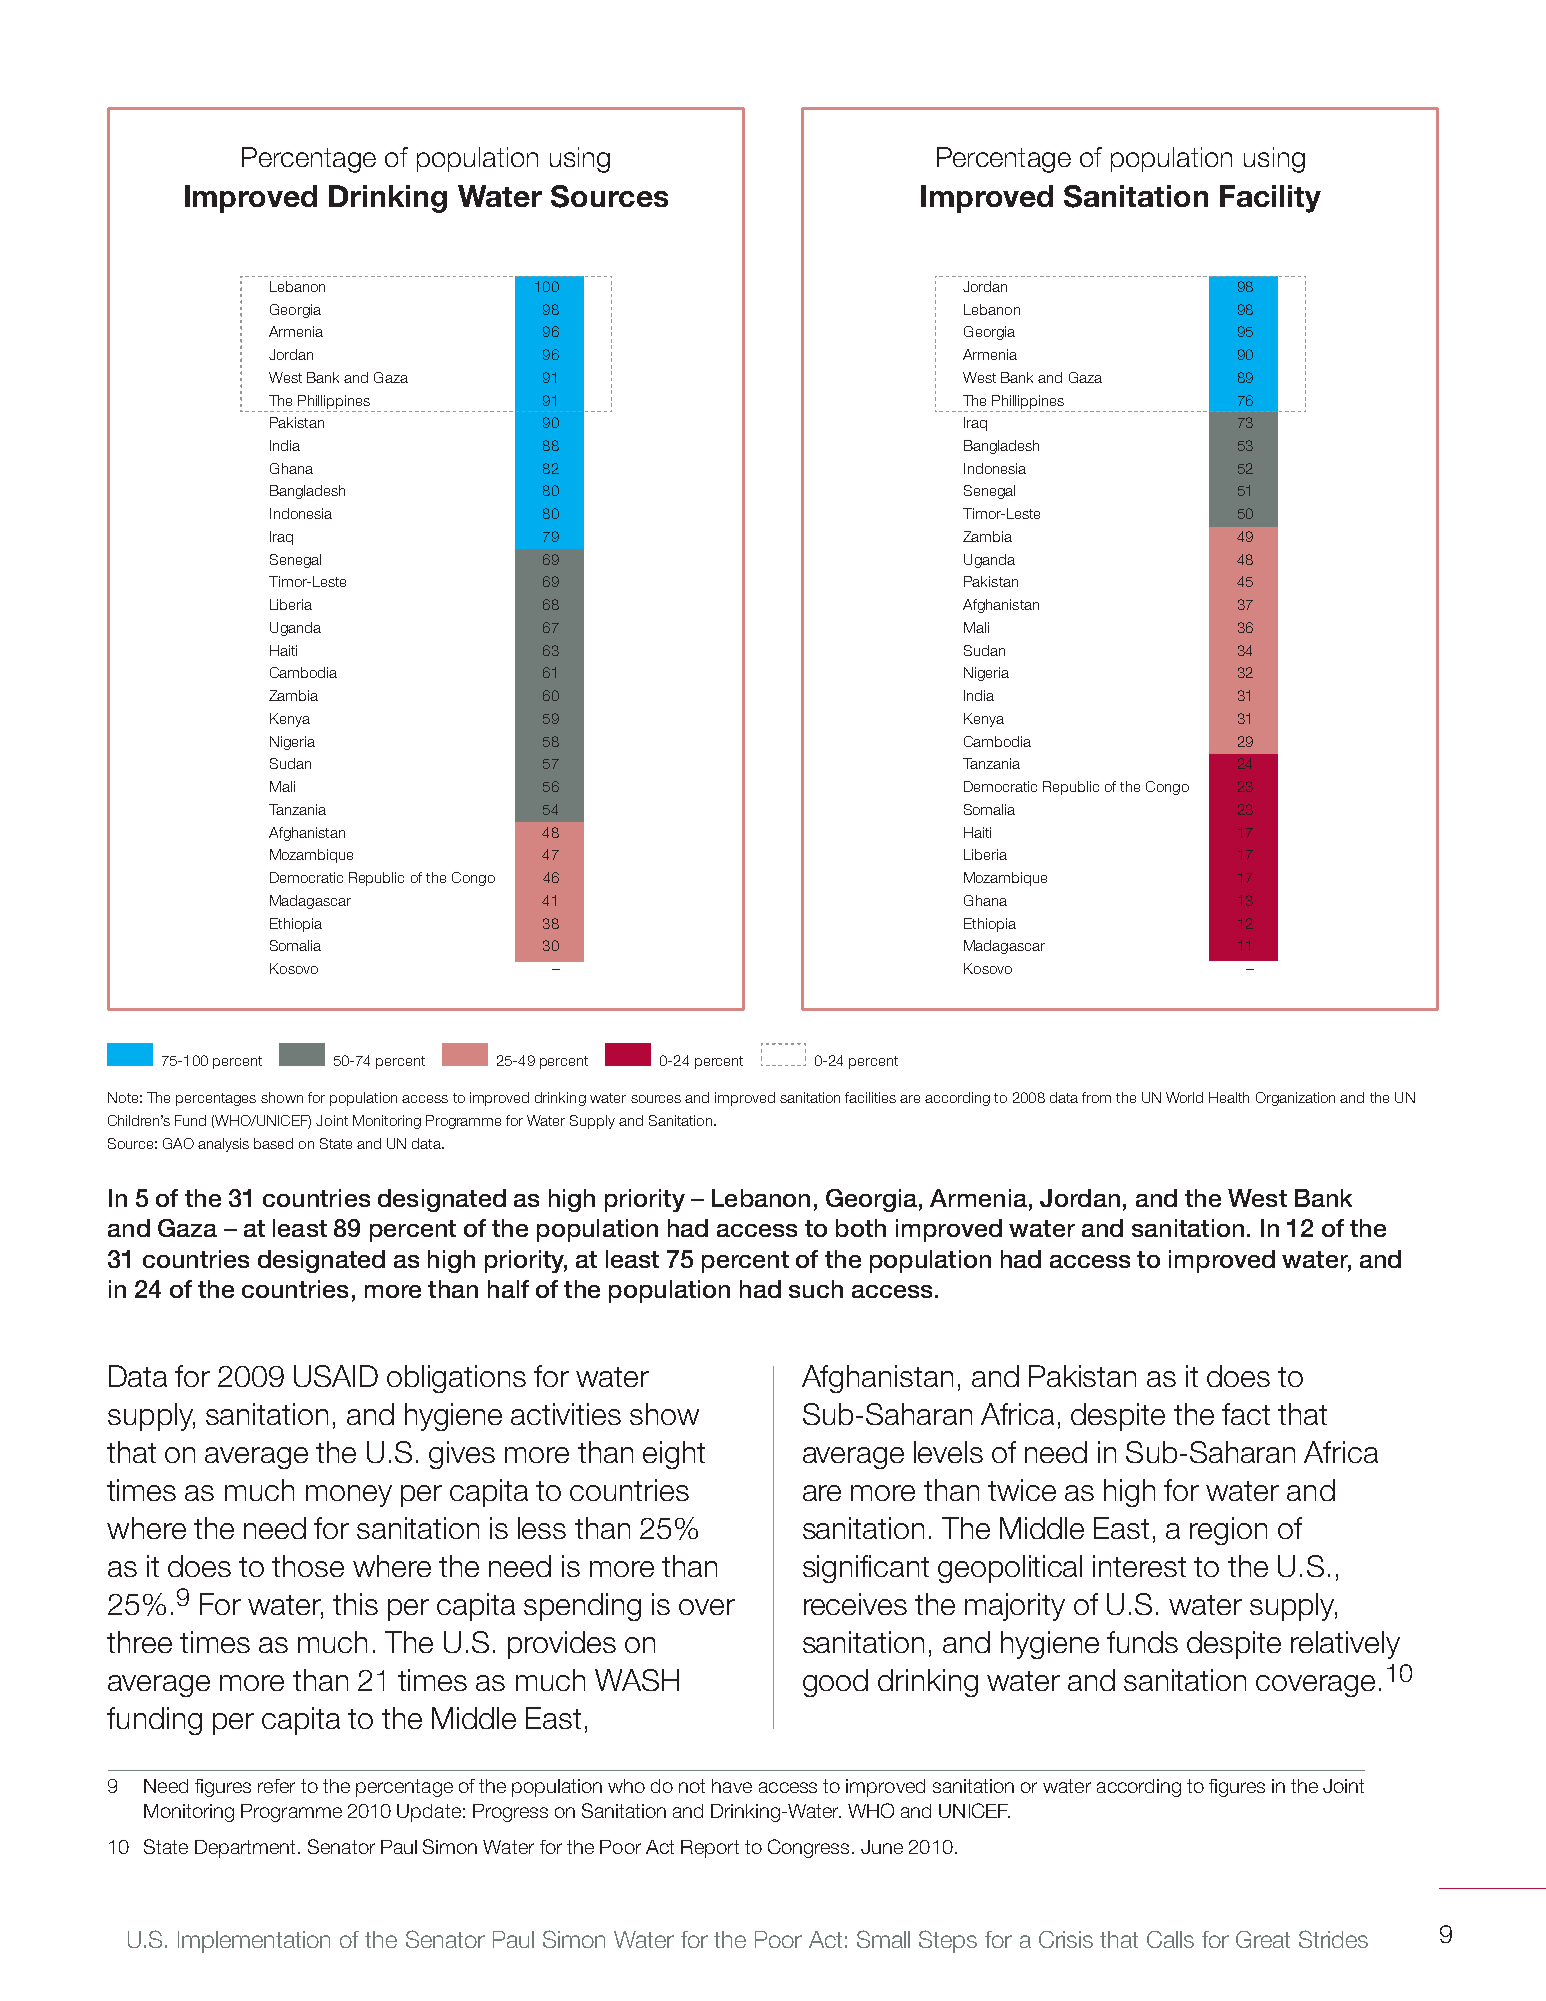  Describe the element at coordinates (1184, 1097) in the image. I see `World` at that location.
